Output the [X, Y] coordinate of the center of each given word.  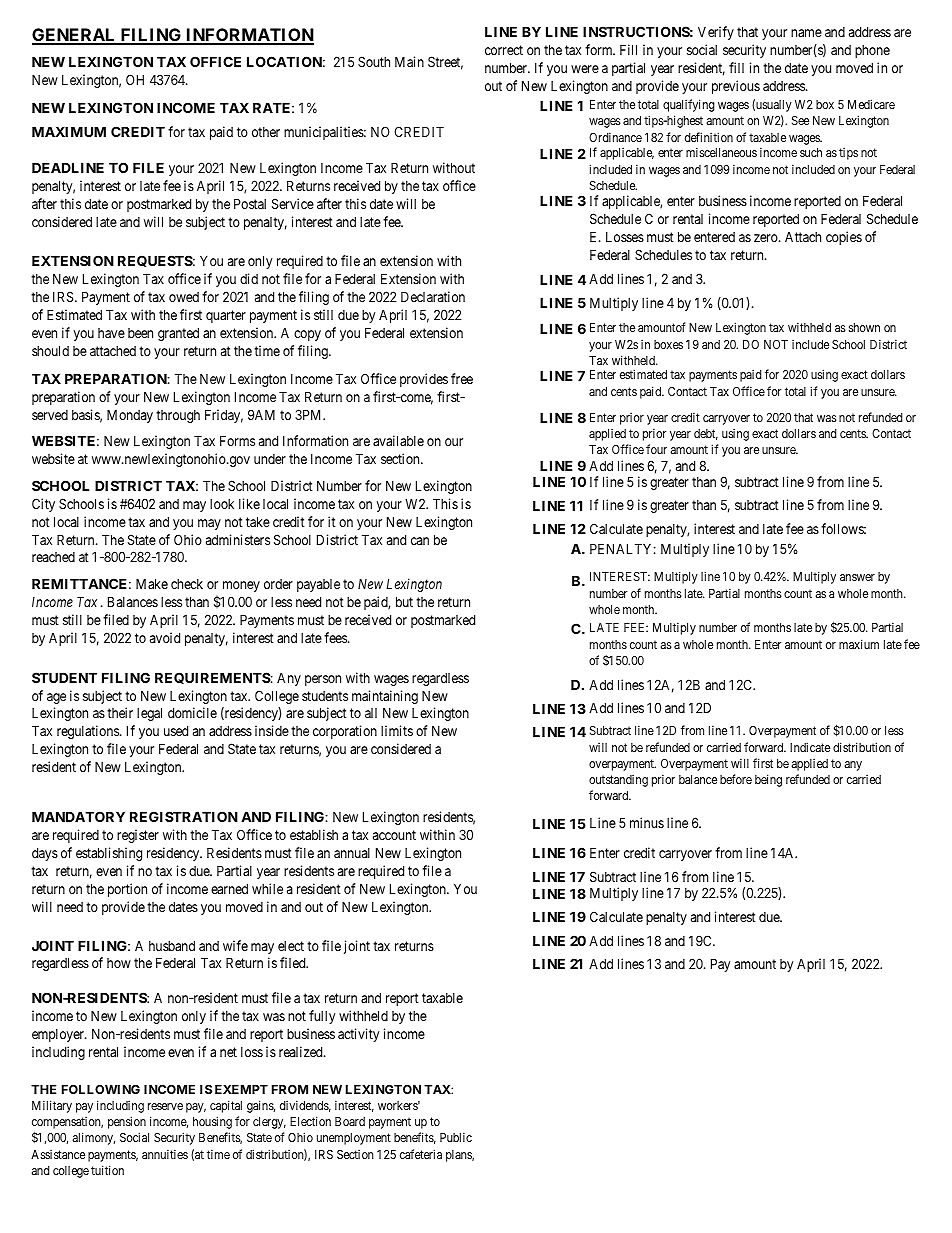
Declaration [433, 296]
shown [864, 327]
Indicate [810, 747]
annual [352, 853]
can [420, 541]
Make [152, 583]
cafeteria [421, 1154]
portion [127, 890]
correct [504, 50]
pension [127, 1122]
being [768, 780]
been [140, 333]
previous [736, 87]
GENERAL [75, 36]
